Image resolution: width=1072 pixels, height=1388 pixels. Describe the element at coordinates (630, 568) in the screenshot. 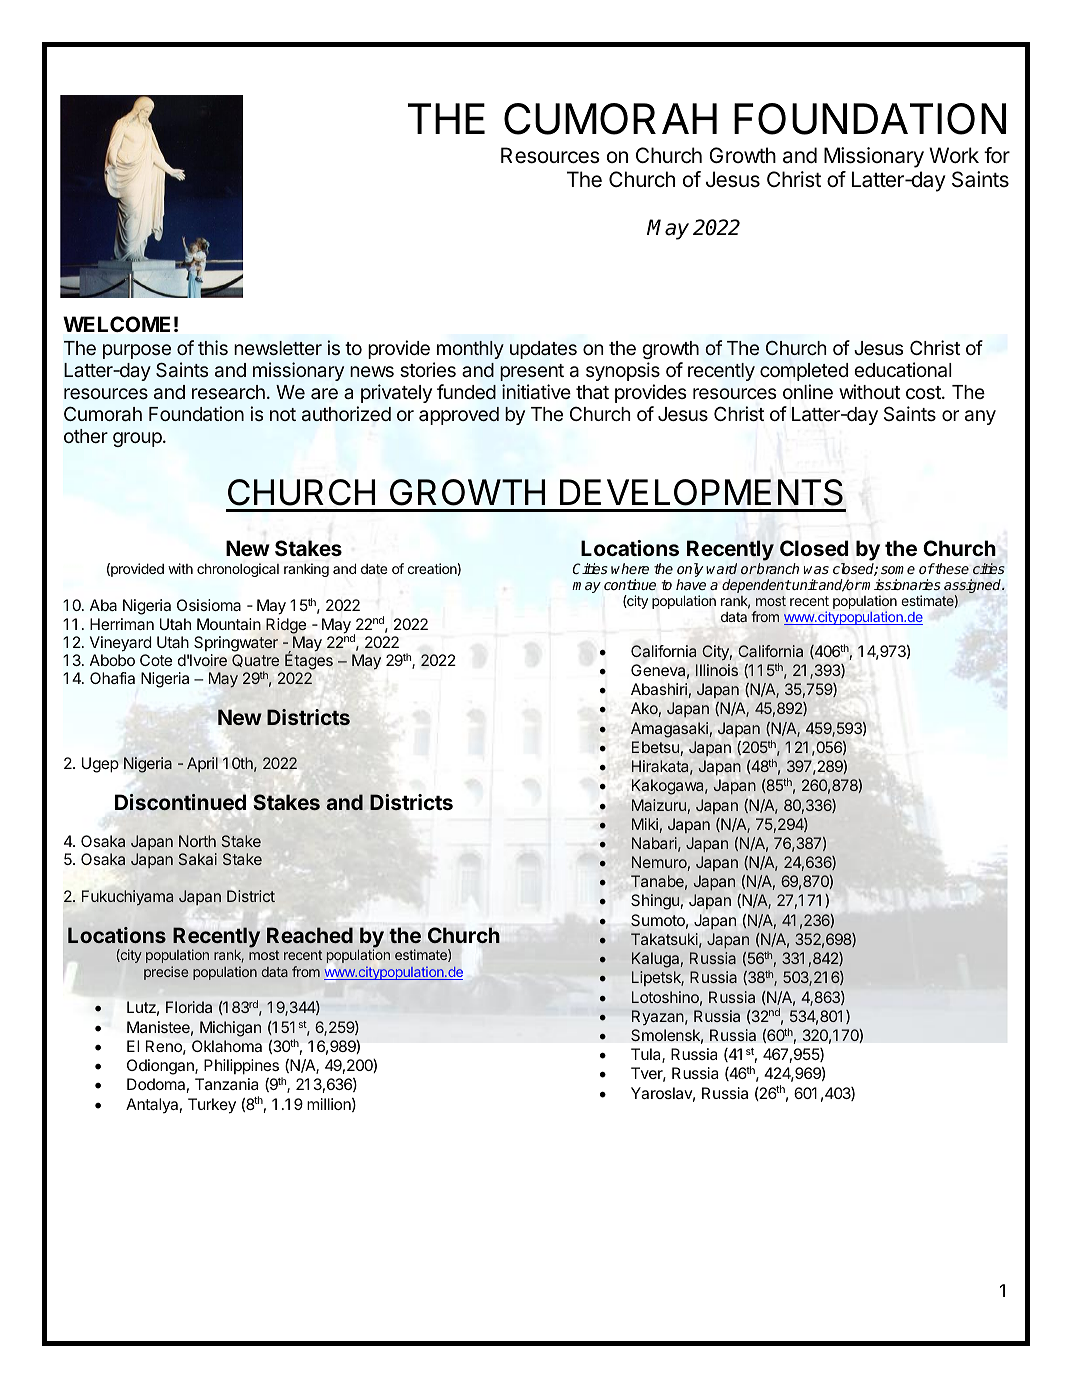

I see `where` at that location.
